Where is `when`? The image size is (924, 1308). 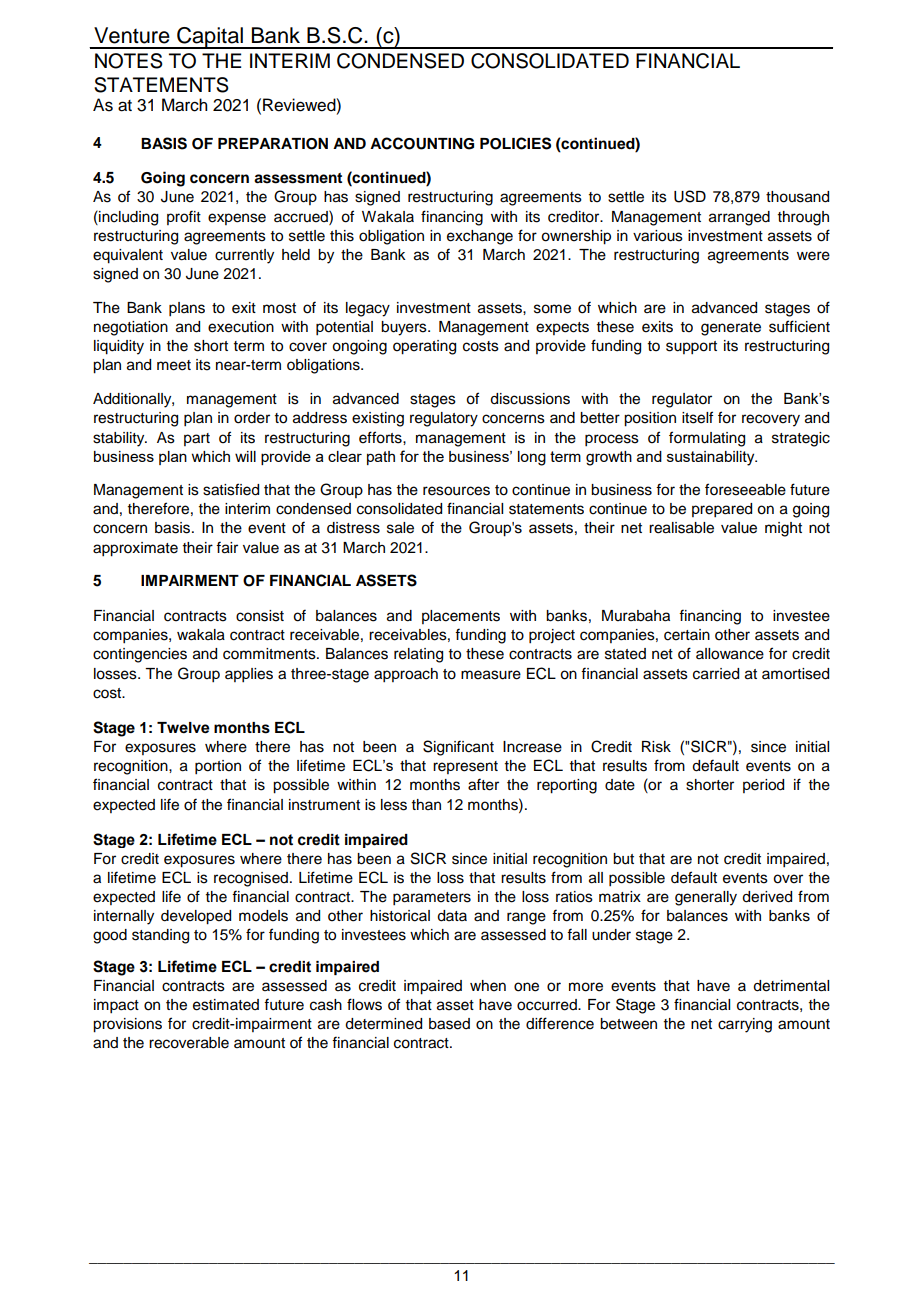
when is located at coordinates (488, 986).
